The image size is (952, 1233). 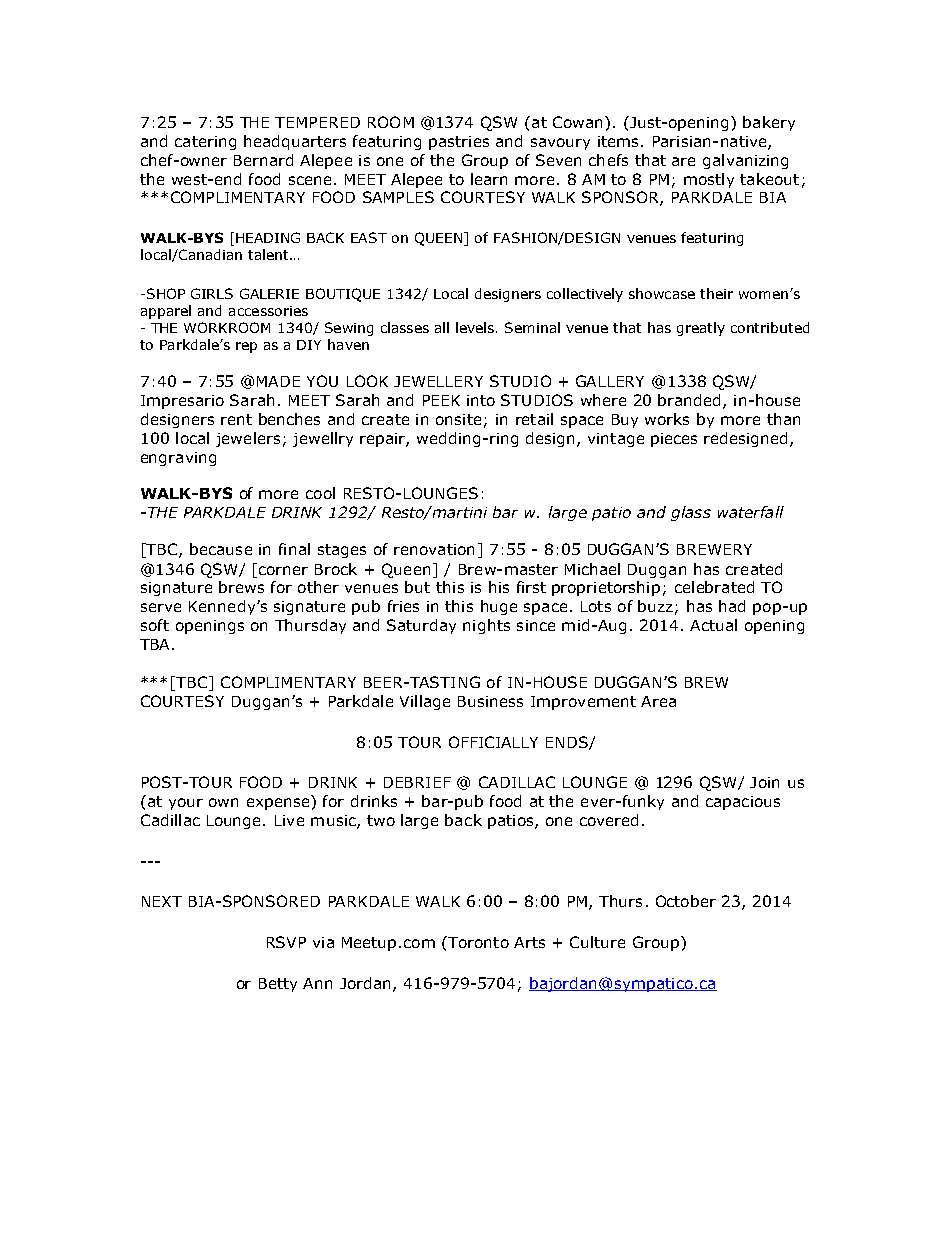 I want to click on pastries, so click(x=459, y=143).
